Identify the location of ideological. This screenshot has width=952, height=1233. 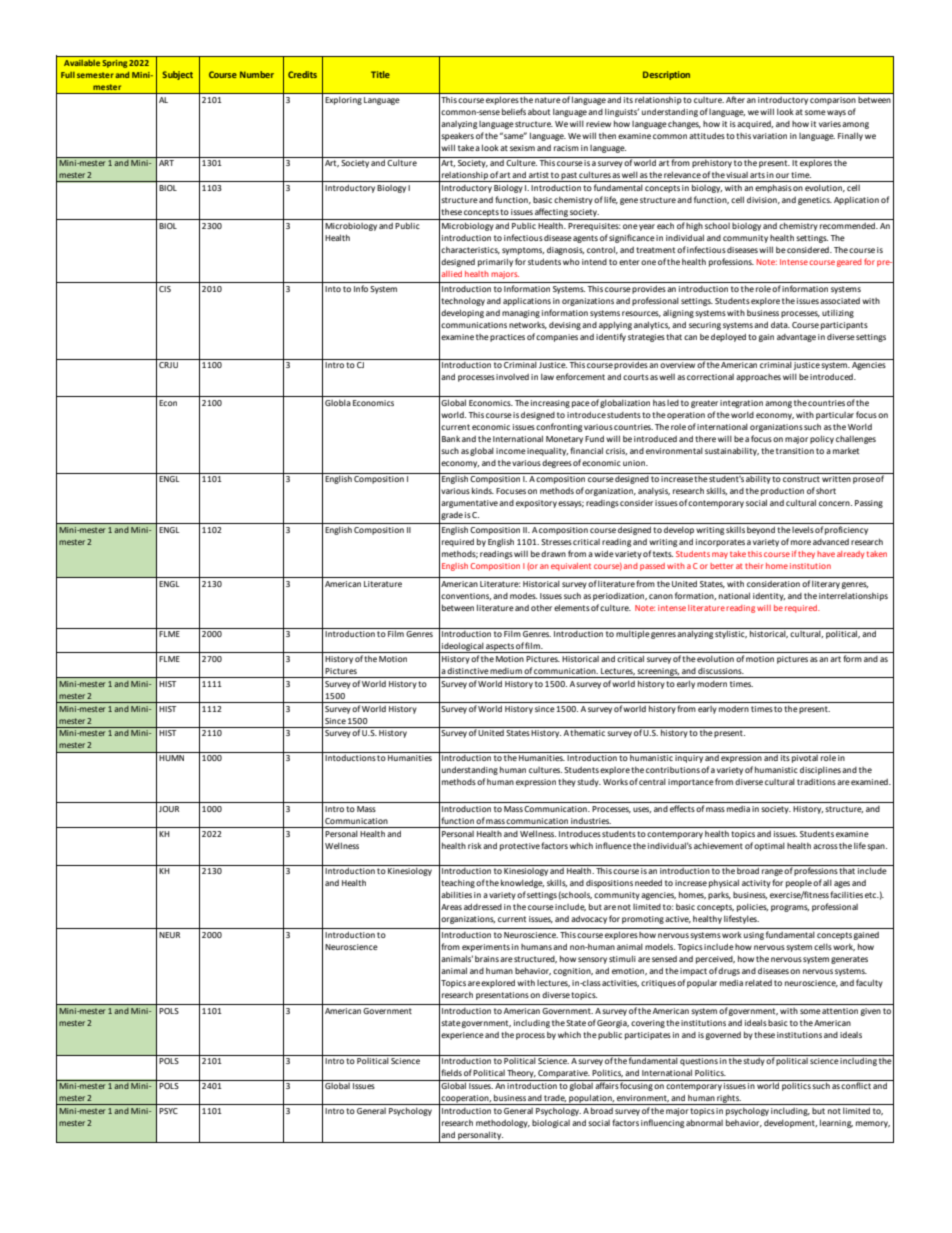
(462, 647).
